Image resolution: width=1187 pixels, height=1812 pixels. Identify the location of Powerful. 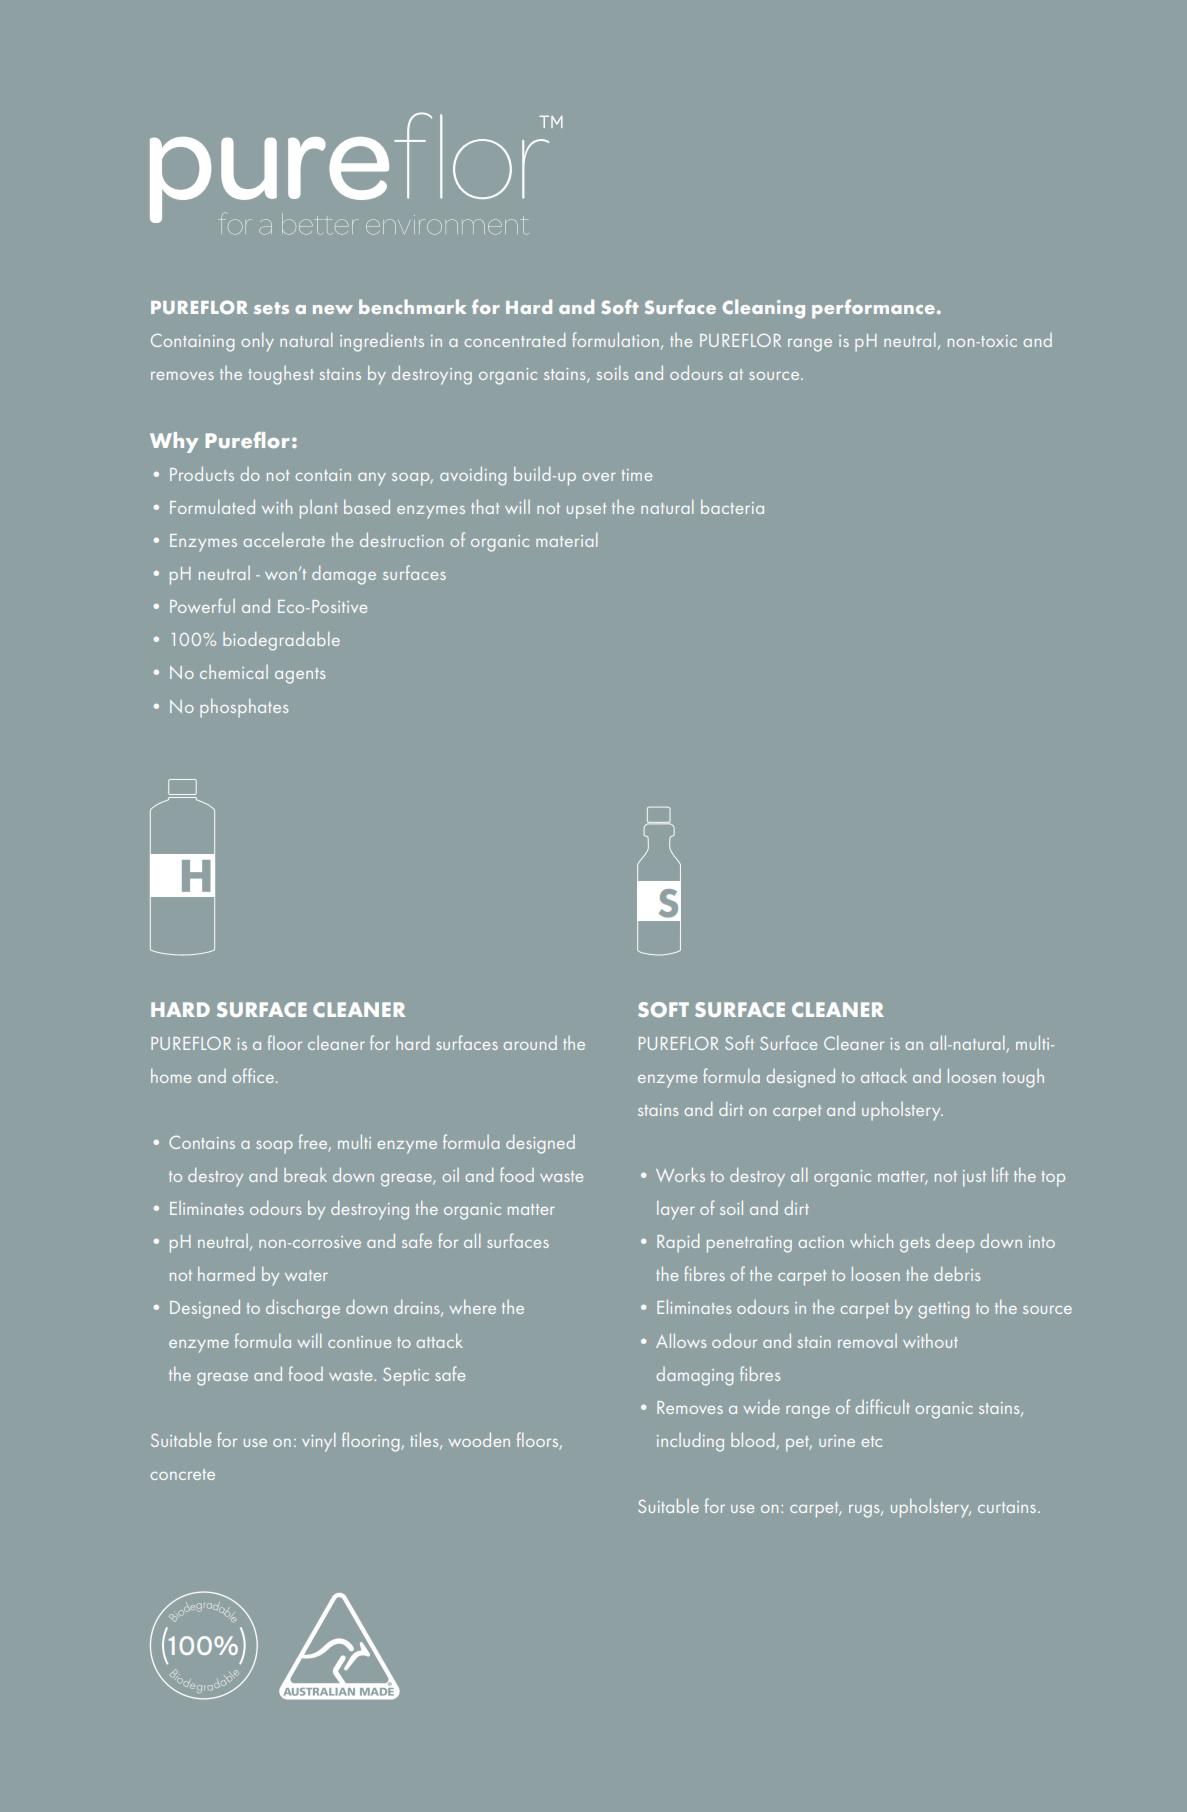
(202, 605).
